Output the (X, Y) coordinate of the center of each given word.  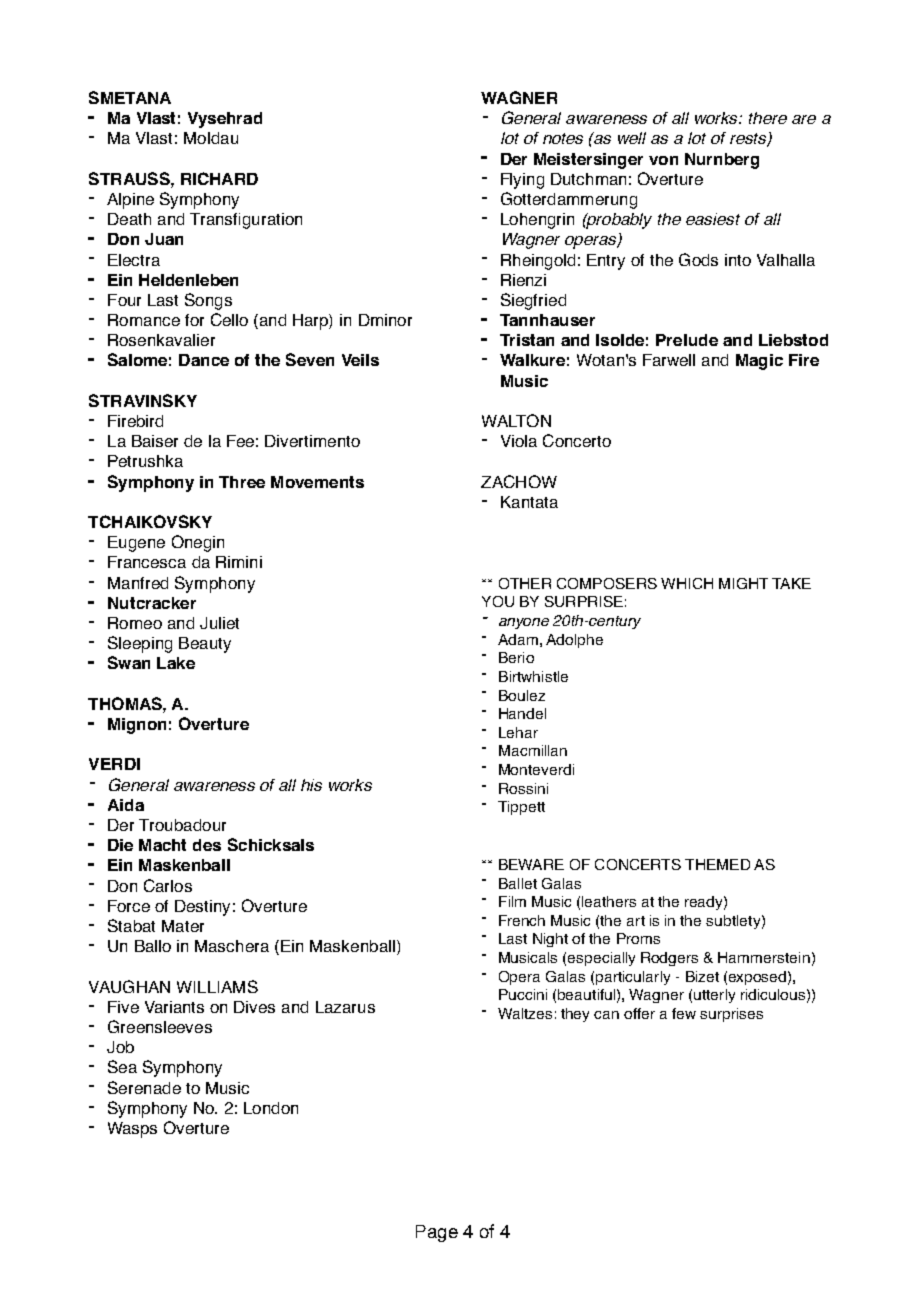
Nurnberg (722, 161)
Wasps (132, 1130)
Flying (522, 181)
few (684, 1013)
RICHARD (219, 178)
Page (437, 1233)
